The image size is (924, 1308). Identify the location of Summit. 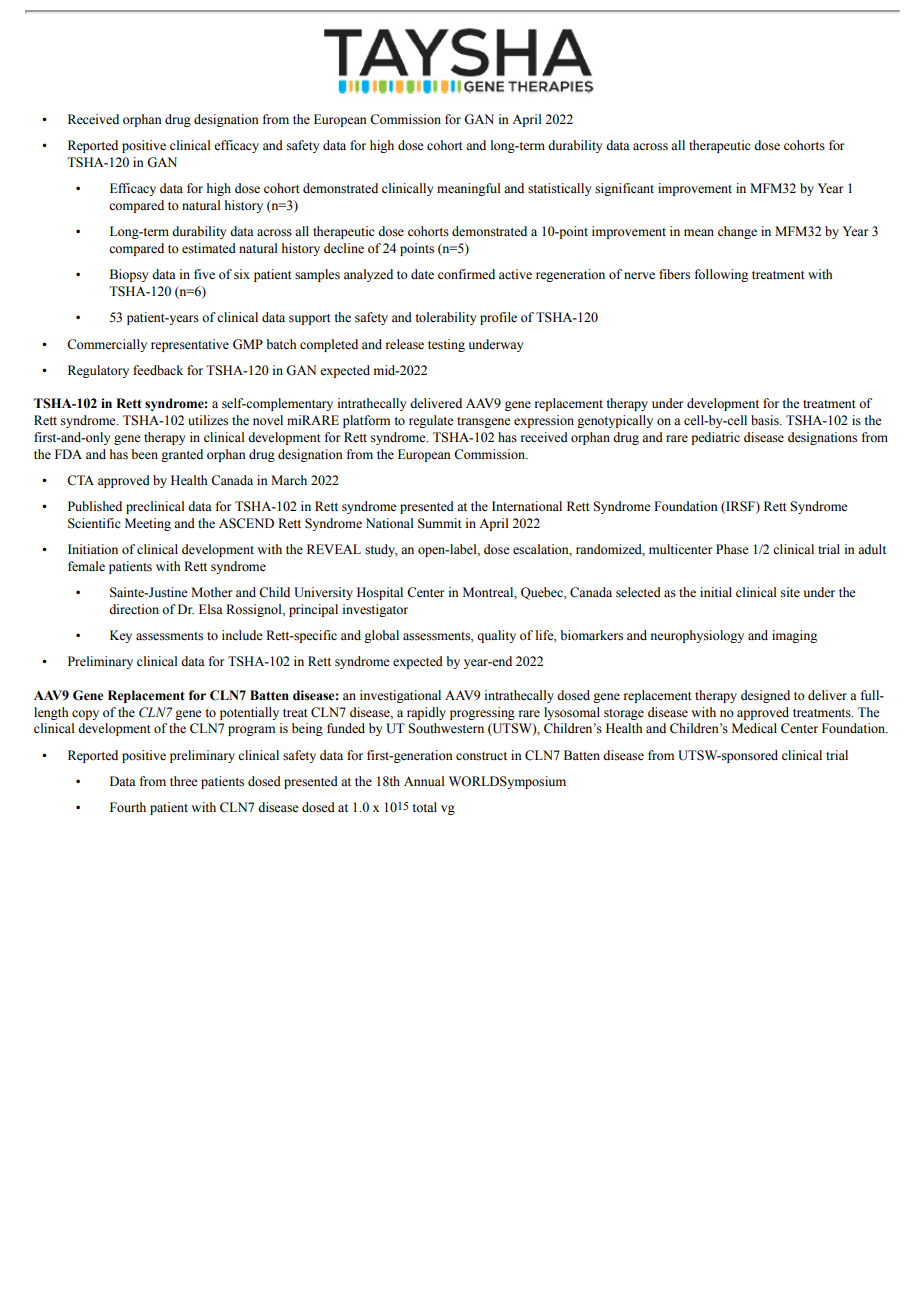
(440, 523).
